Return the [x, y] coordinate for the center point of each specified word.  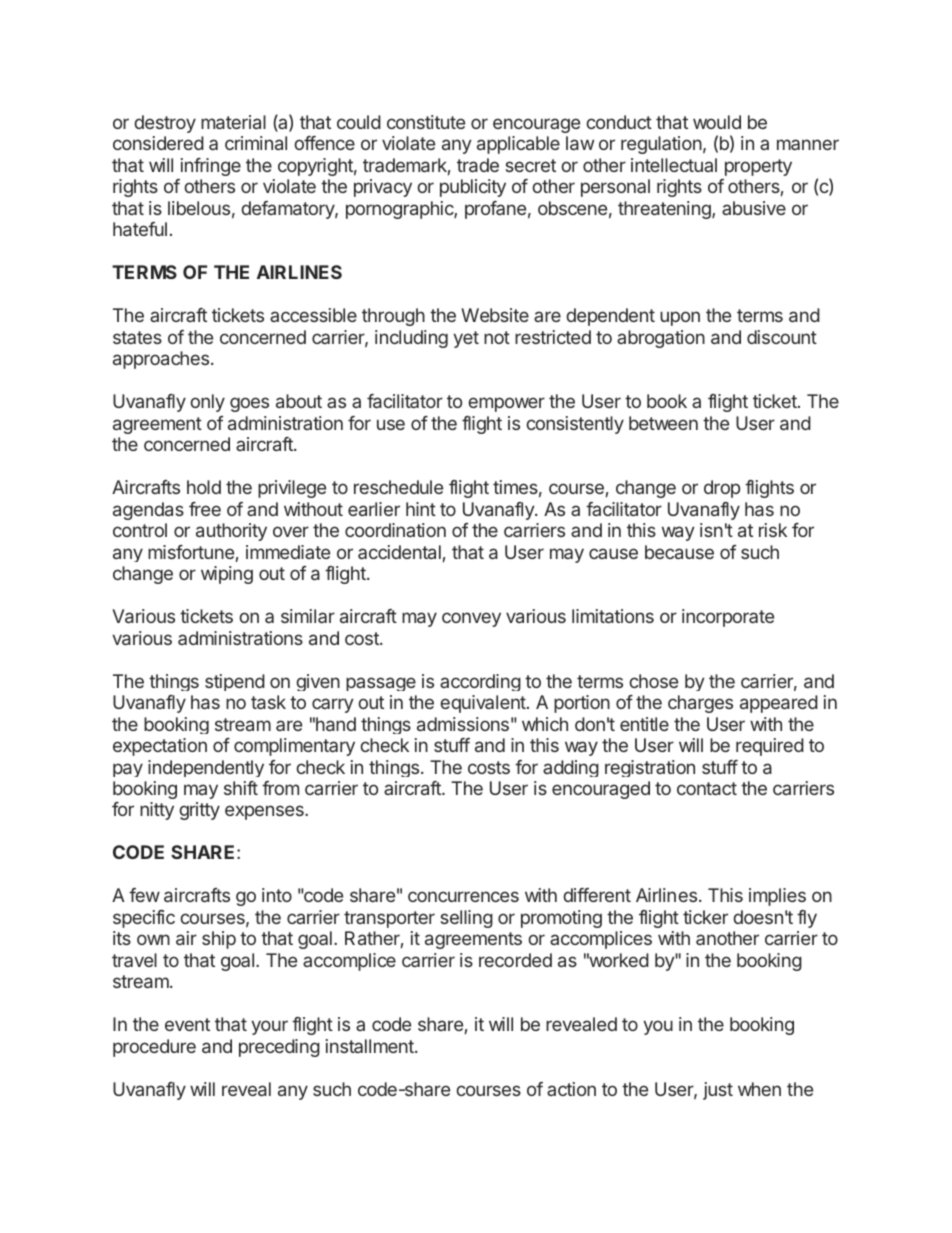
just [718, 1091]
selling [466, 919]
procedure [154, 1048]
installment [371, 1046]
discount [782, 337]
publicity [473, 188]
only [207, 403]
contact [707, 788]
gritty [199, 811]
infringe [211, 167]
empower [506, 404]
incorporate [728, 618]
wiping [227, 575]
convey [471, 619]
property [758, 167]
